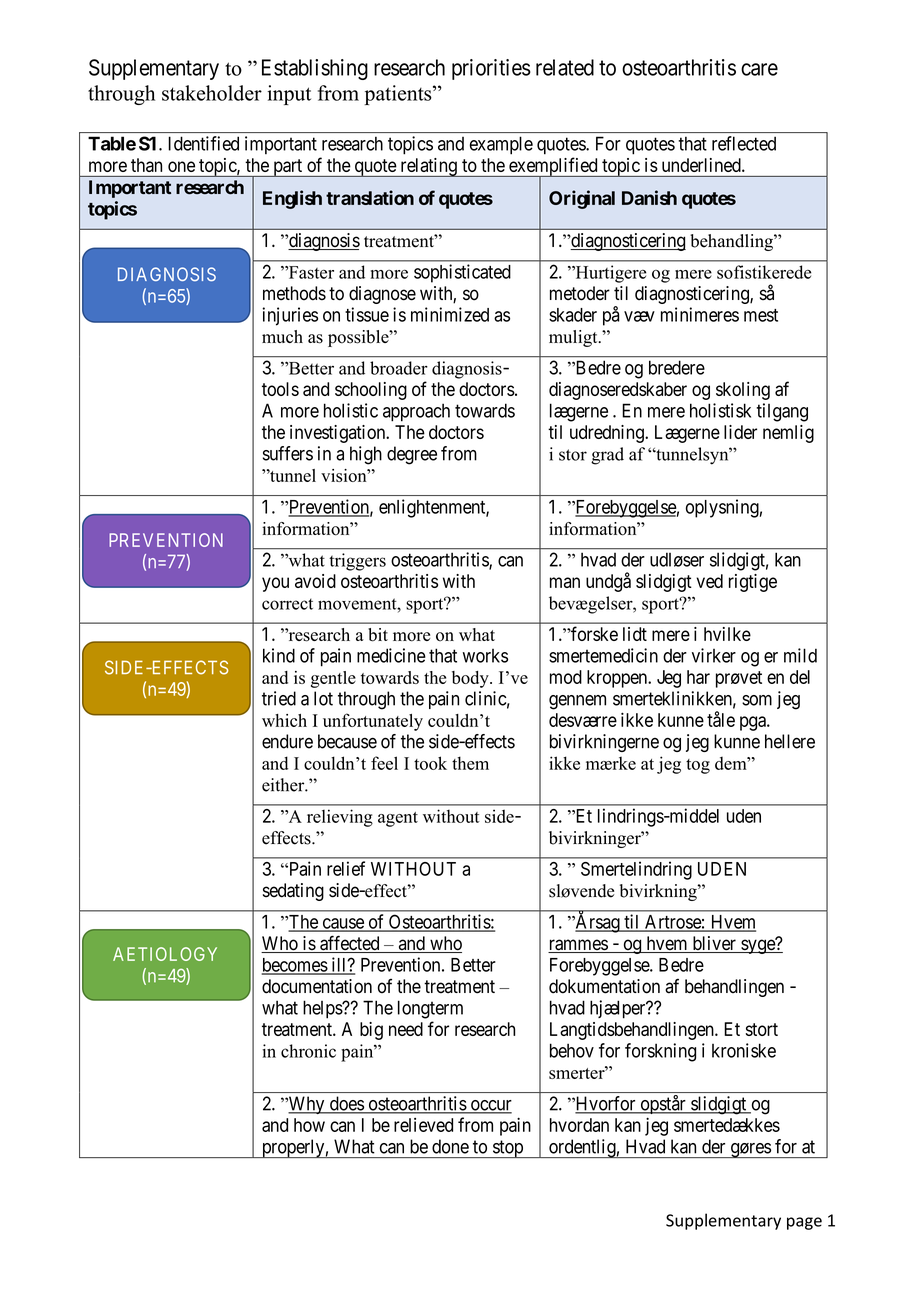 This document has width=924, height=1309. I want to click on suffers, so click(288, 453).
